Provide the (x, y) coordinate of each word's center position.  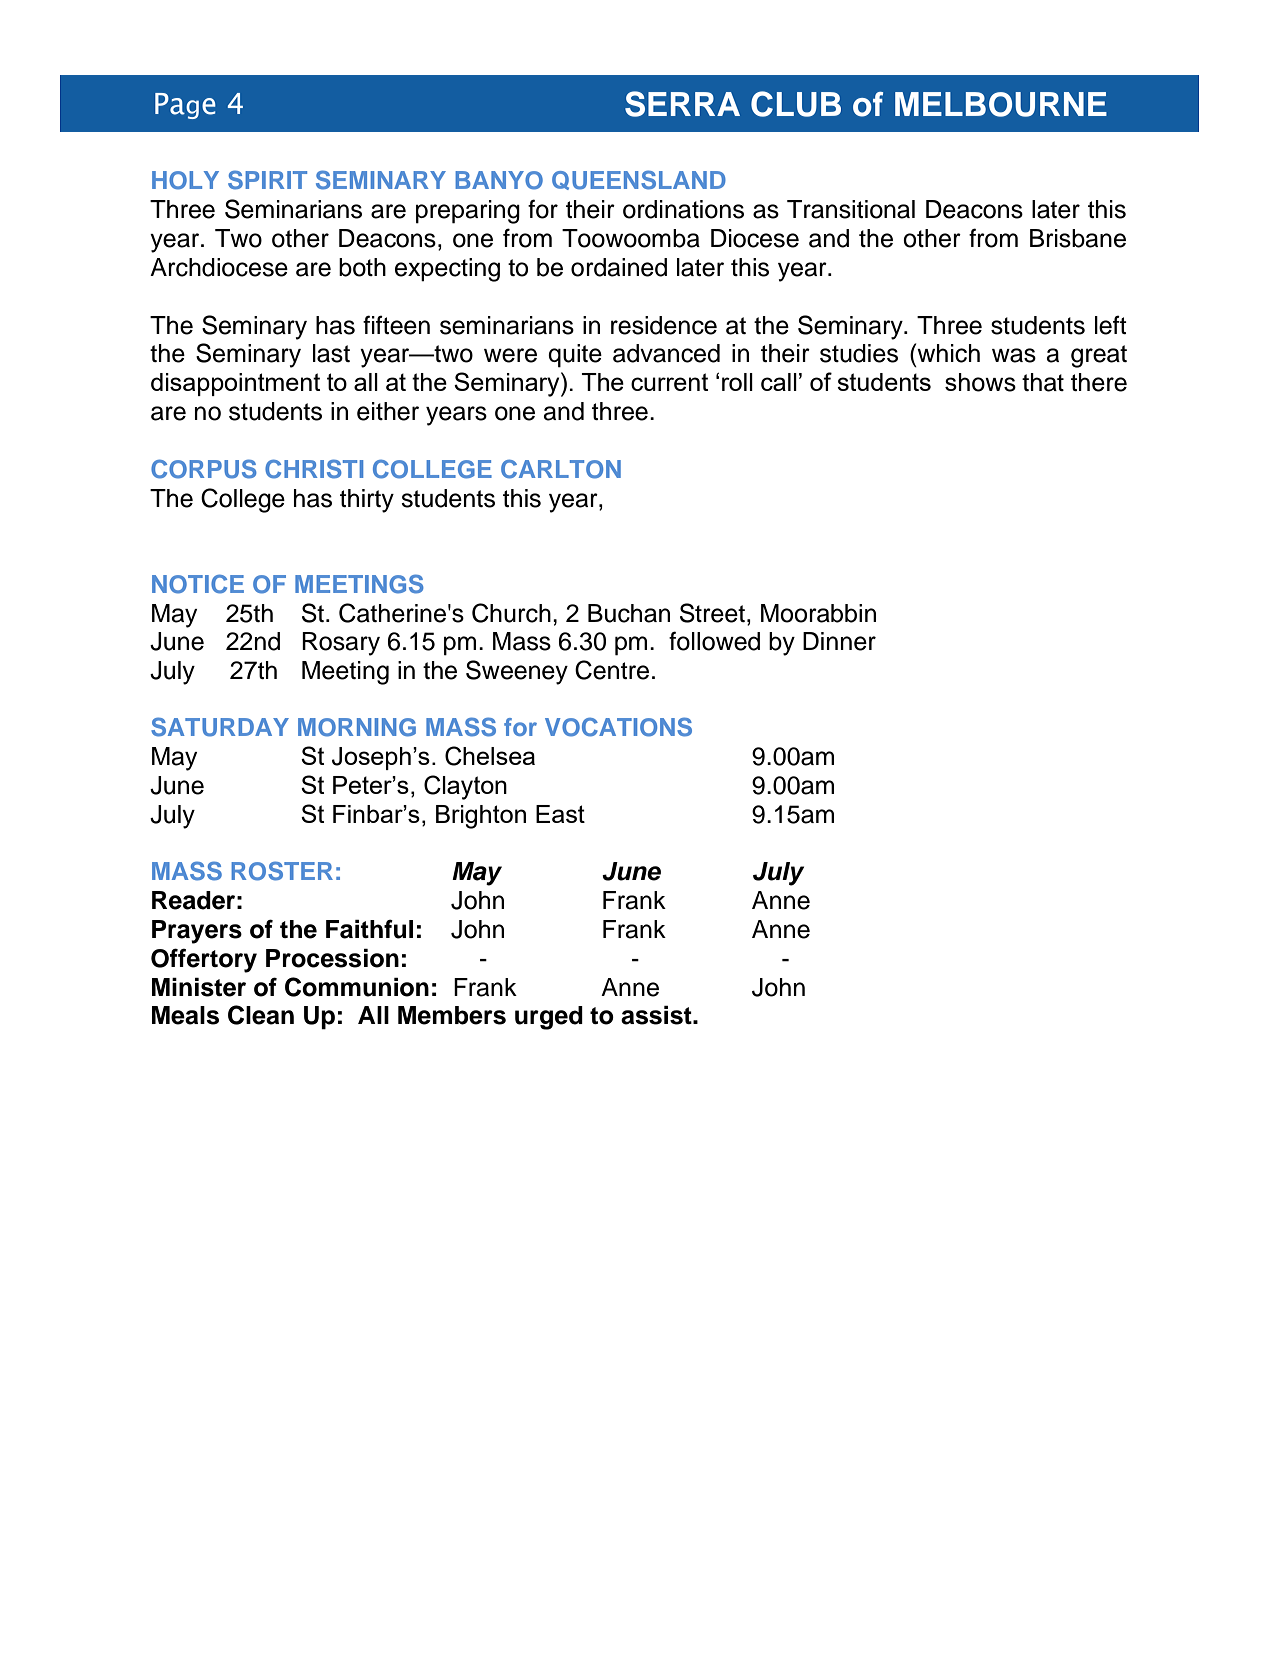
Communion (357, 987)
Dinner (839, 641)
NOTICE (198, 584)
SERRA (682, 104)
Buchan (629, 613)
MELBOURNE (1001, 104)
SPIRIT (267, 180)
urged (549, 1018)
